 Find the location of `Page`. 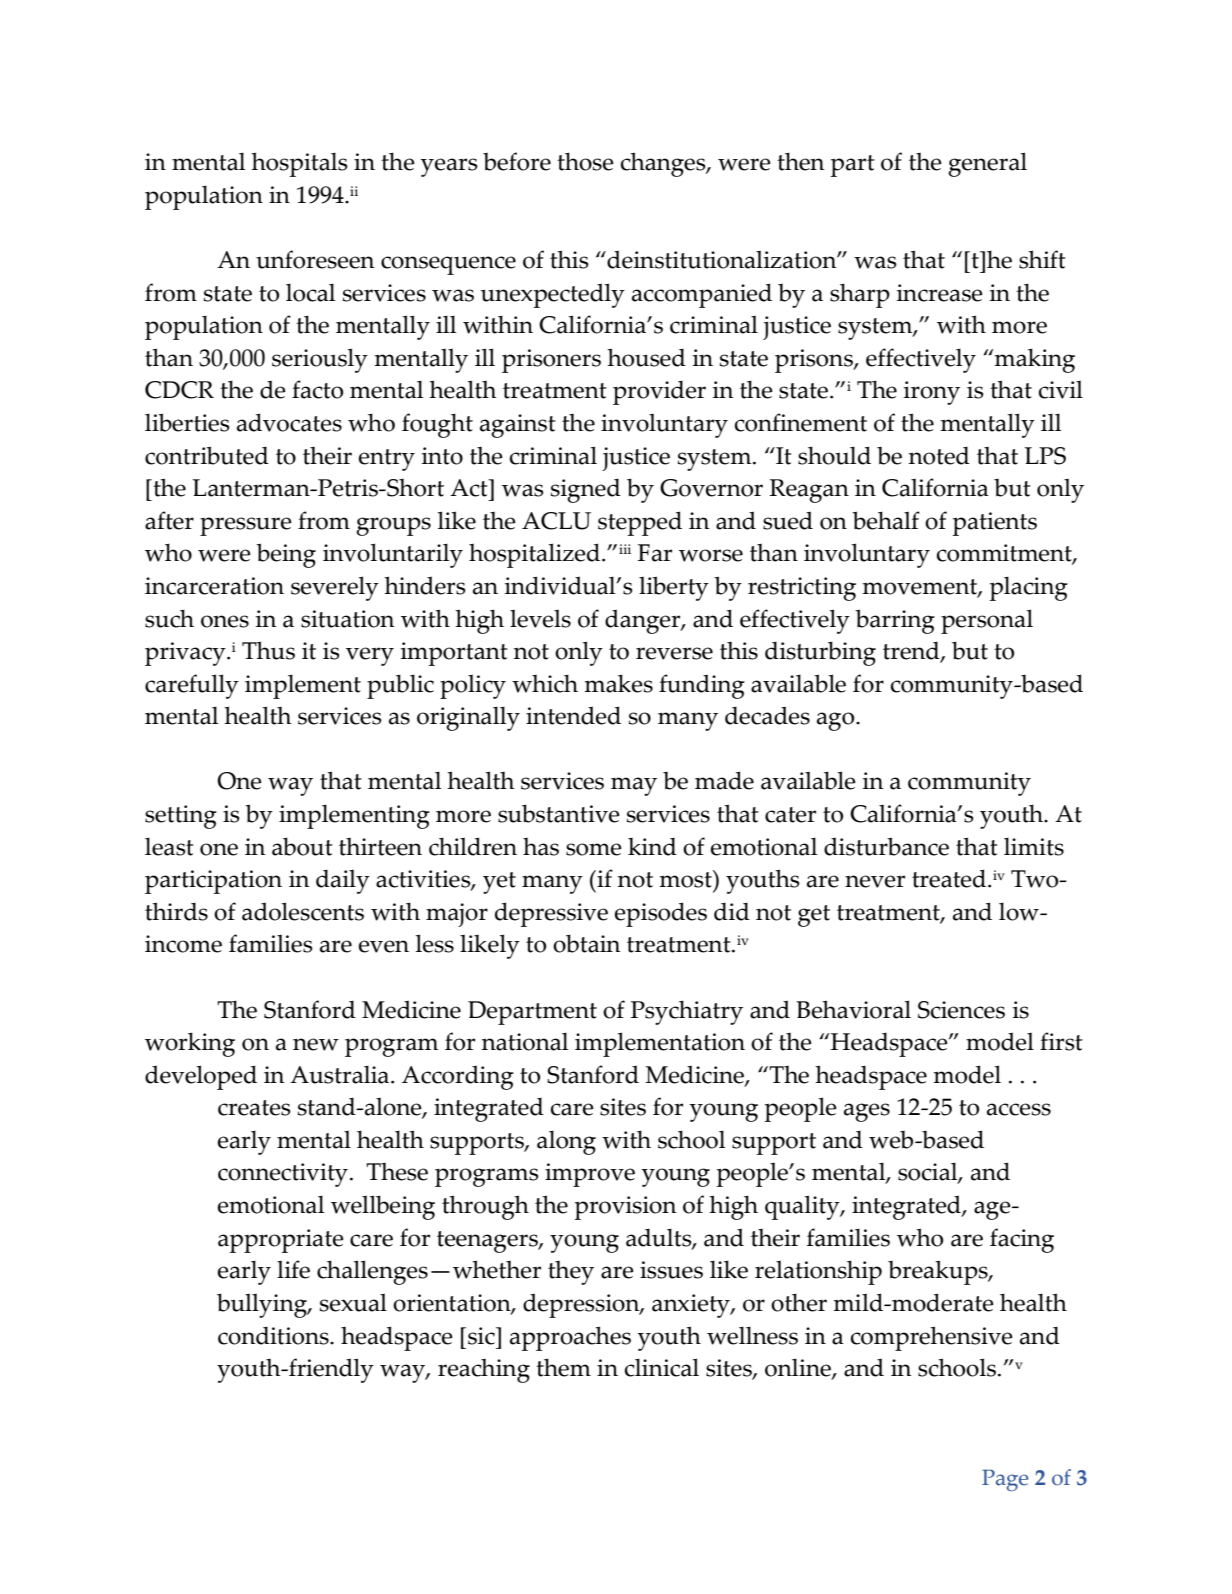

Page is located at coordinates (1005, 1480).
